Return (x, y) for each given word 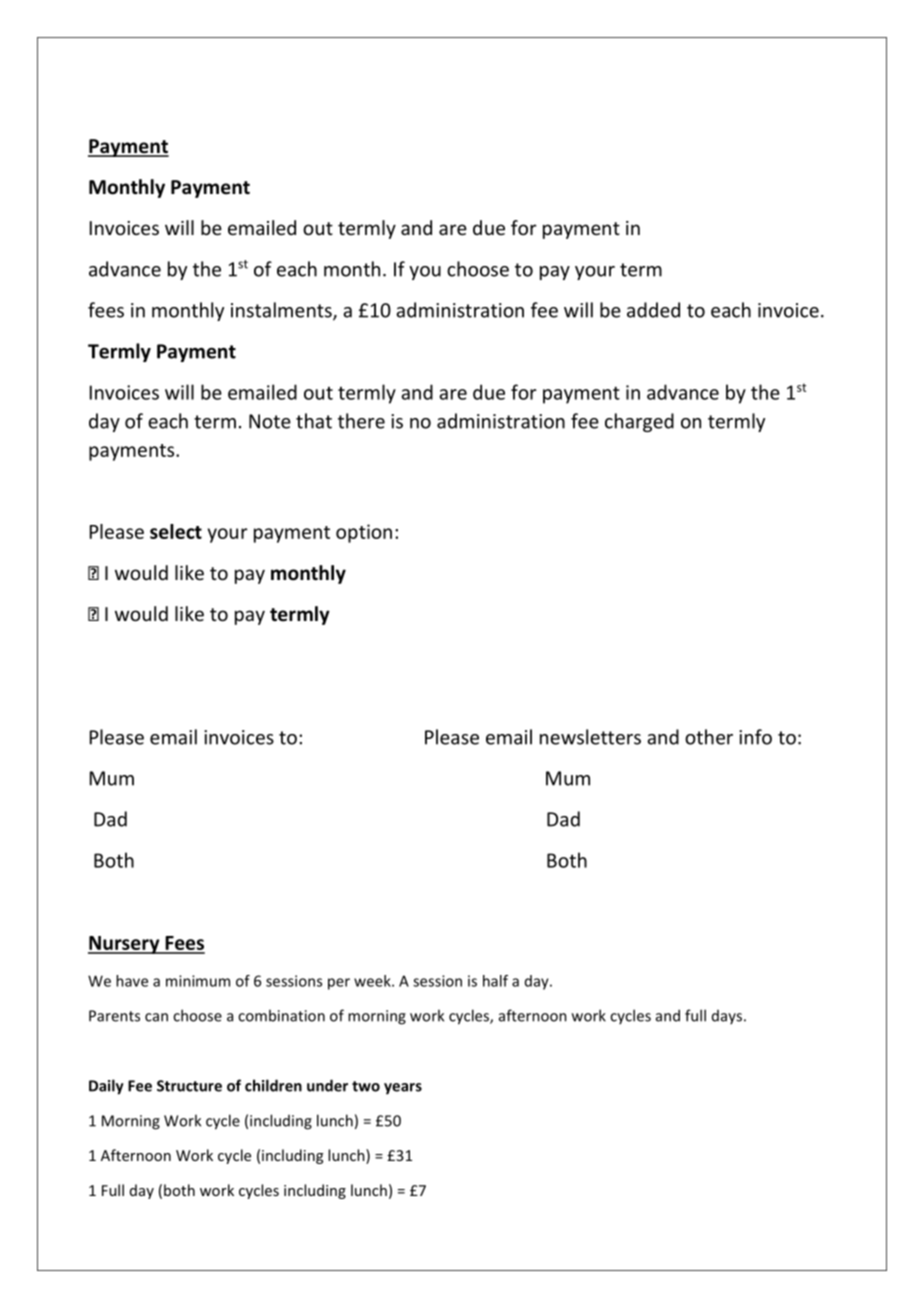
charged (639, 422)
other (709, 737)
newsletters (590, 737)
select (176, 531)
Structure (189, 1086)
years (403, 1089)
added (653, 310)
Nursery (125, 945)
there (361, 421)
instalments (282, 311)
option (364, 533)
